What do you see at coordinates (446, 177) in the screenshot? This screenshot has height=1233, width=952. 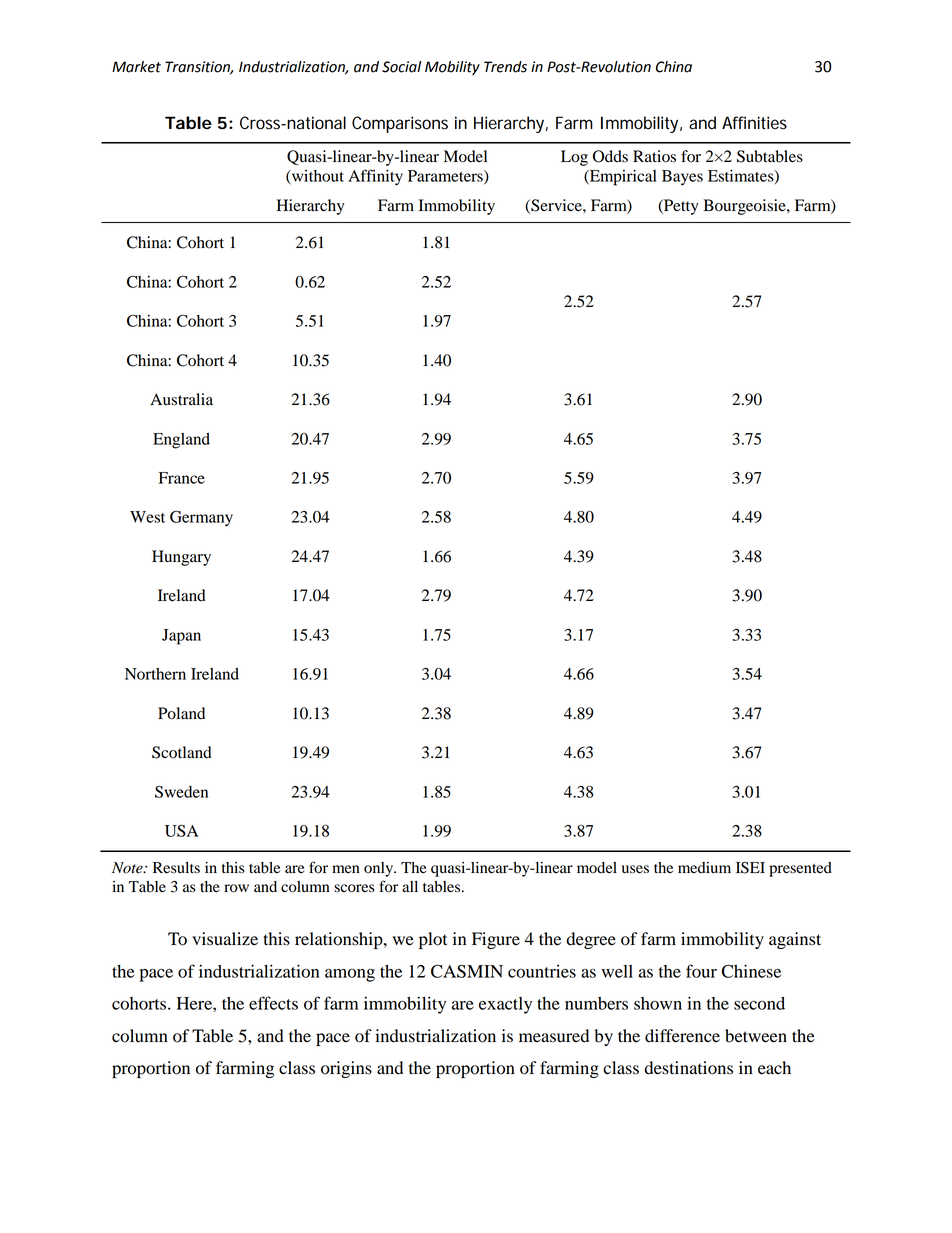 I see `Parameters` at bounding box center [446, 177].
